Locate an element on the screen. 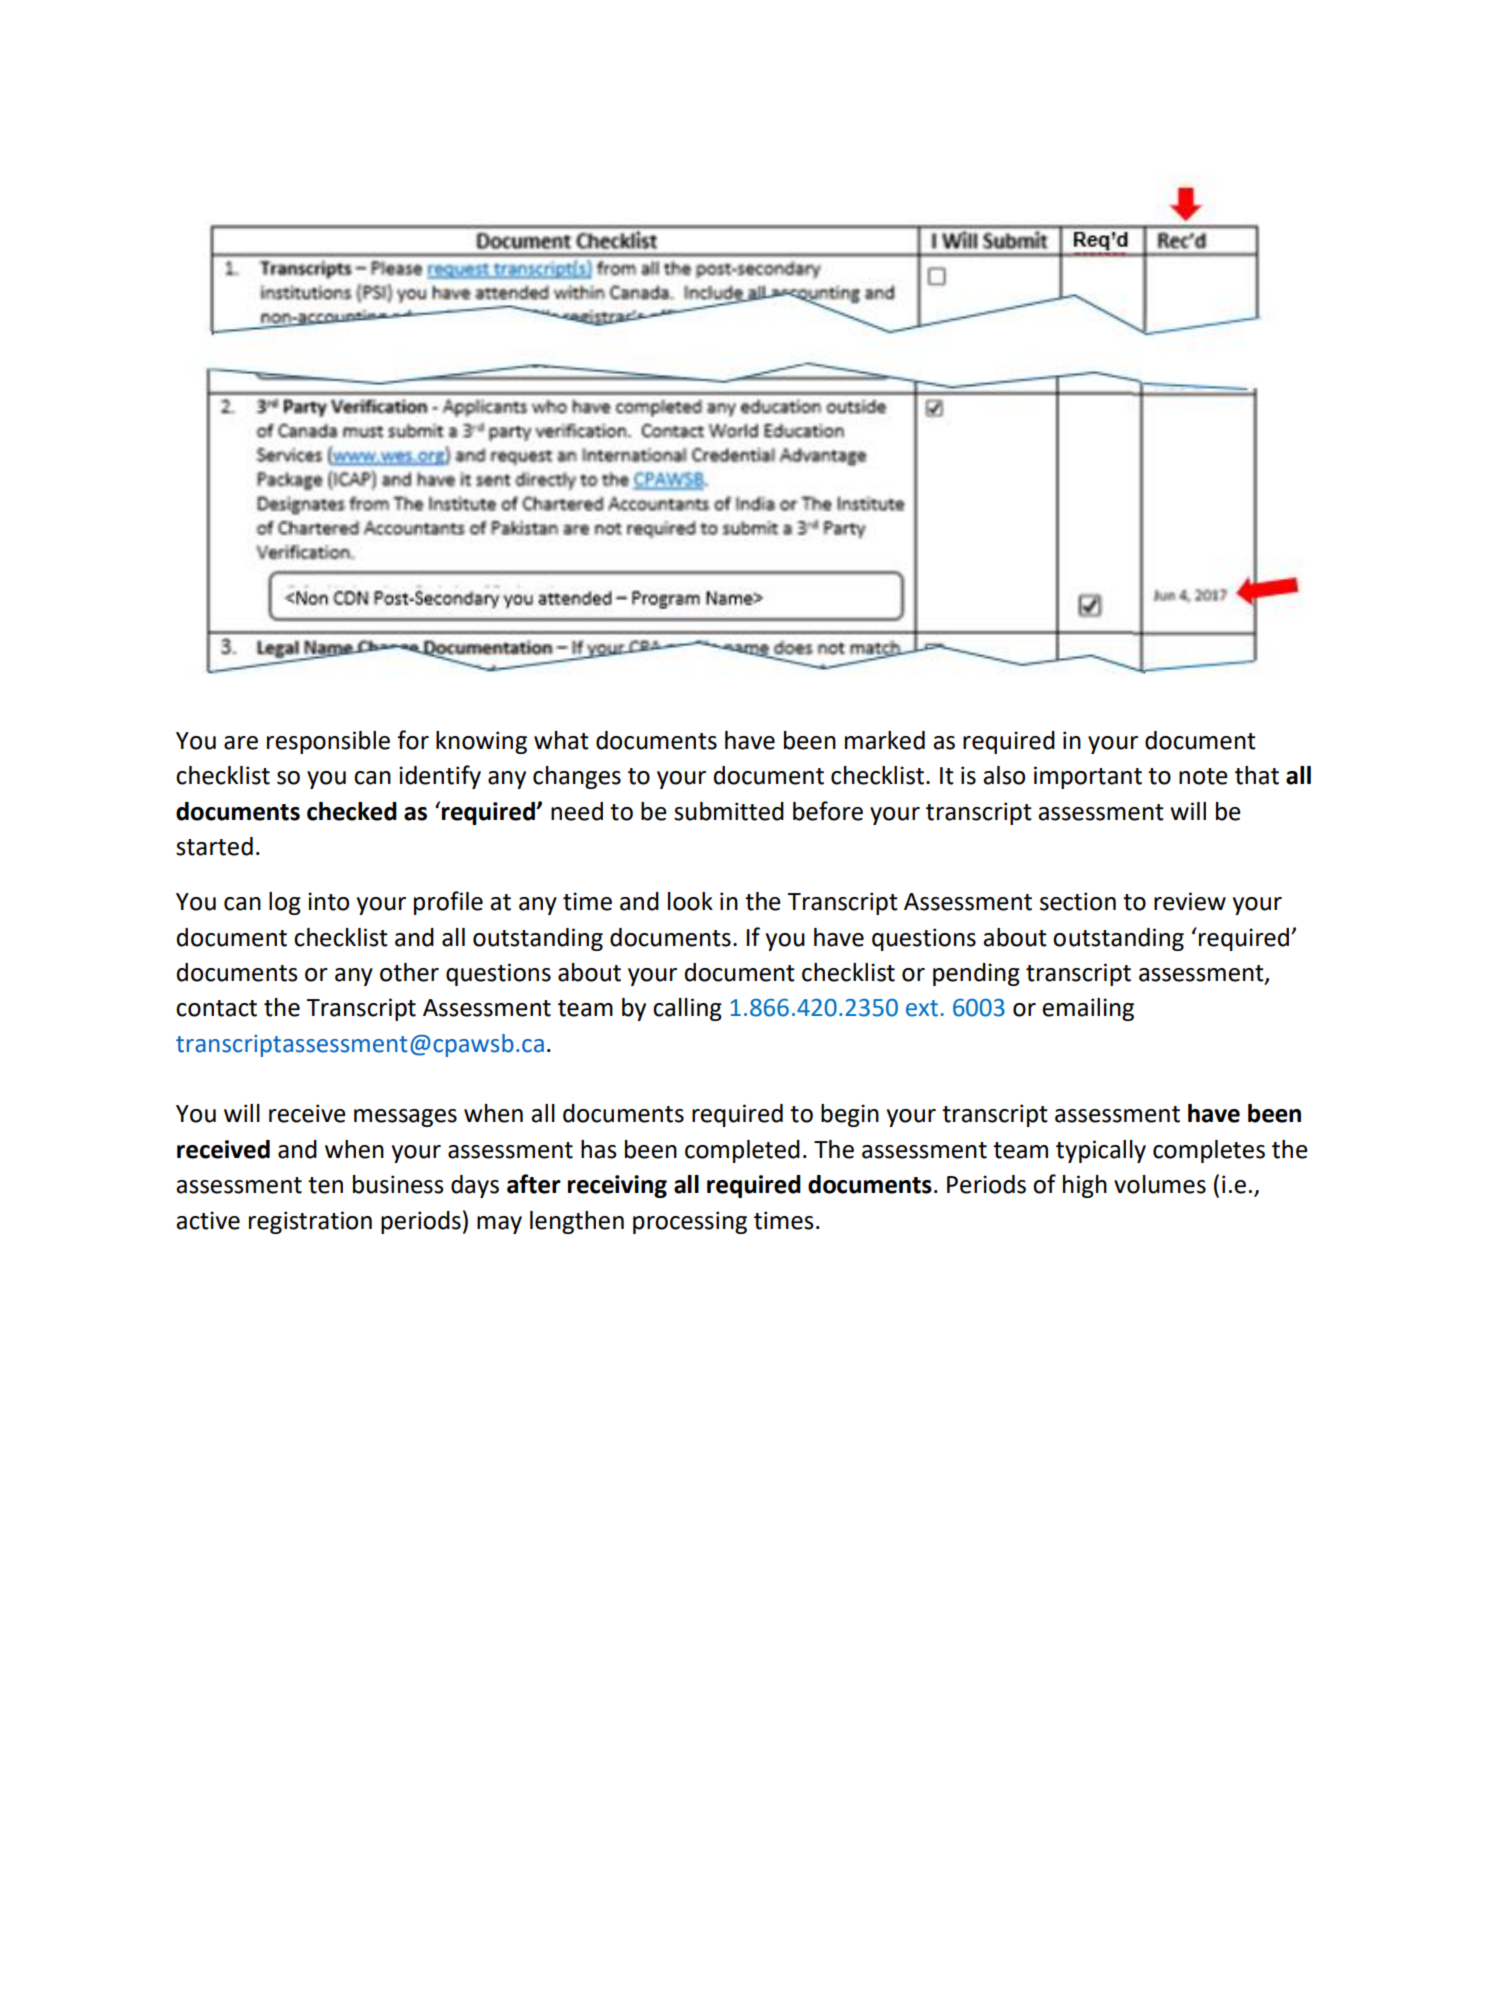  processing is located at coordinates (690, 1222).
